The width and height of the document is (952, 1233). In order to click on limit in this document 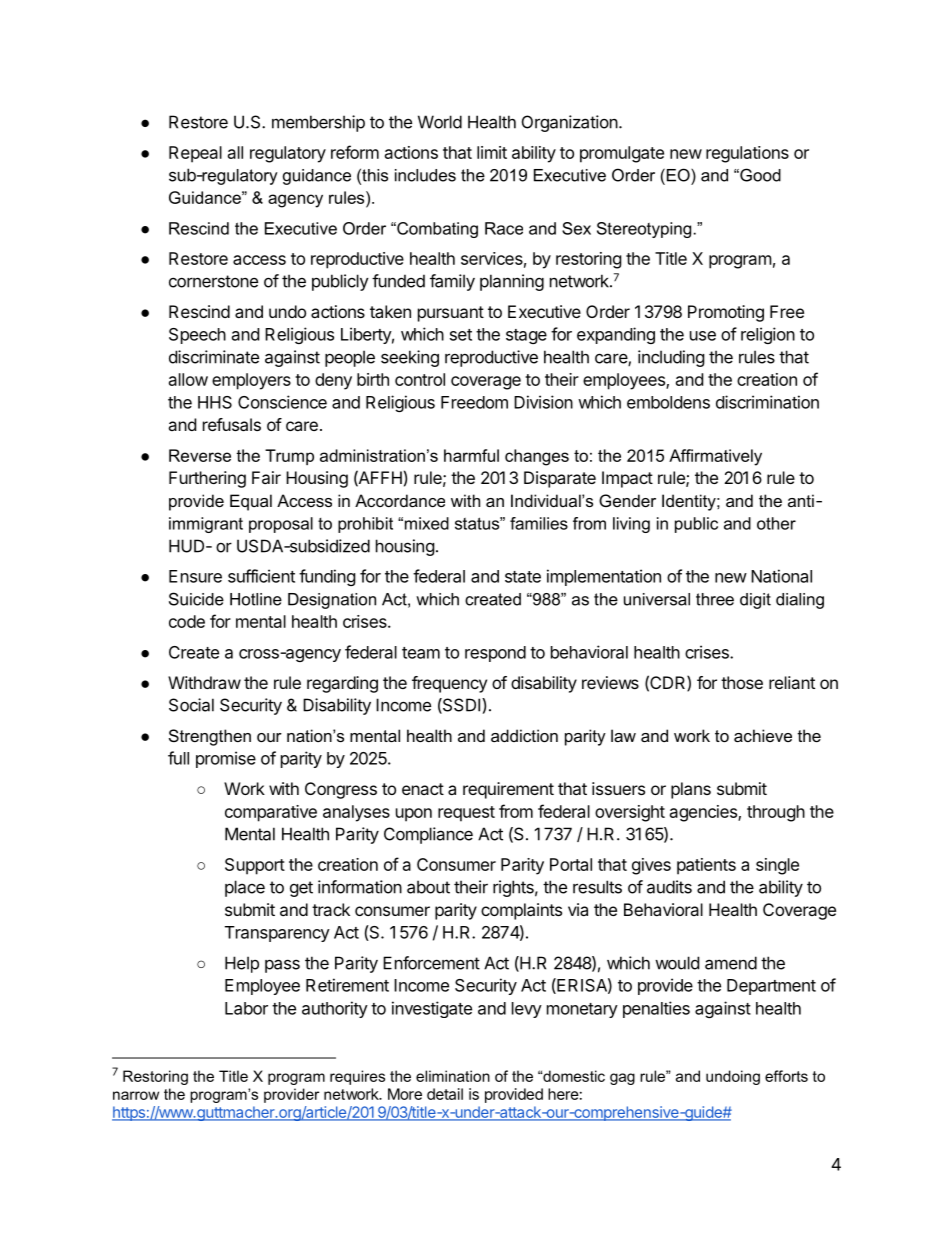, I will do `click(492, 152)`.
